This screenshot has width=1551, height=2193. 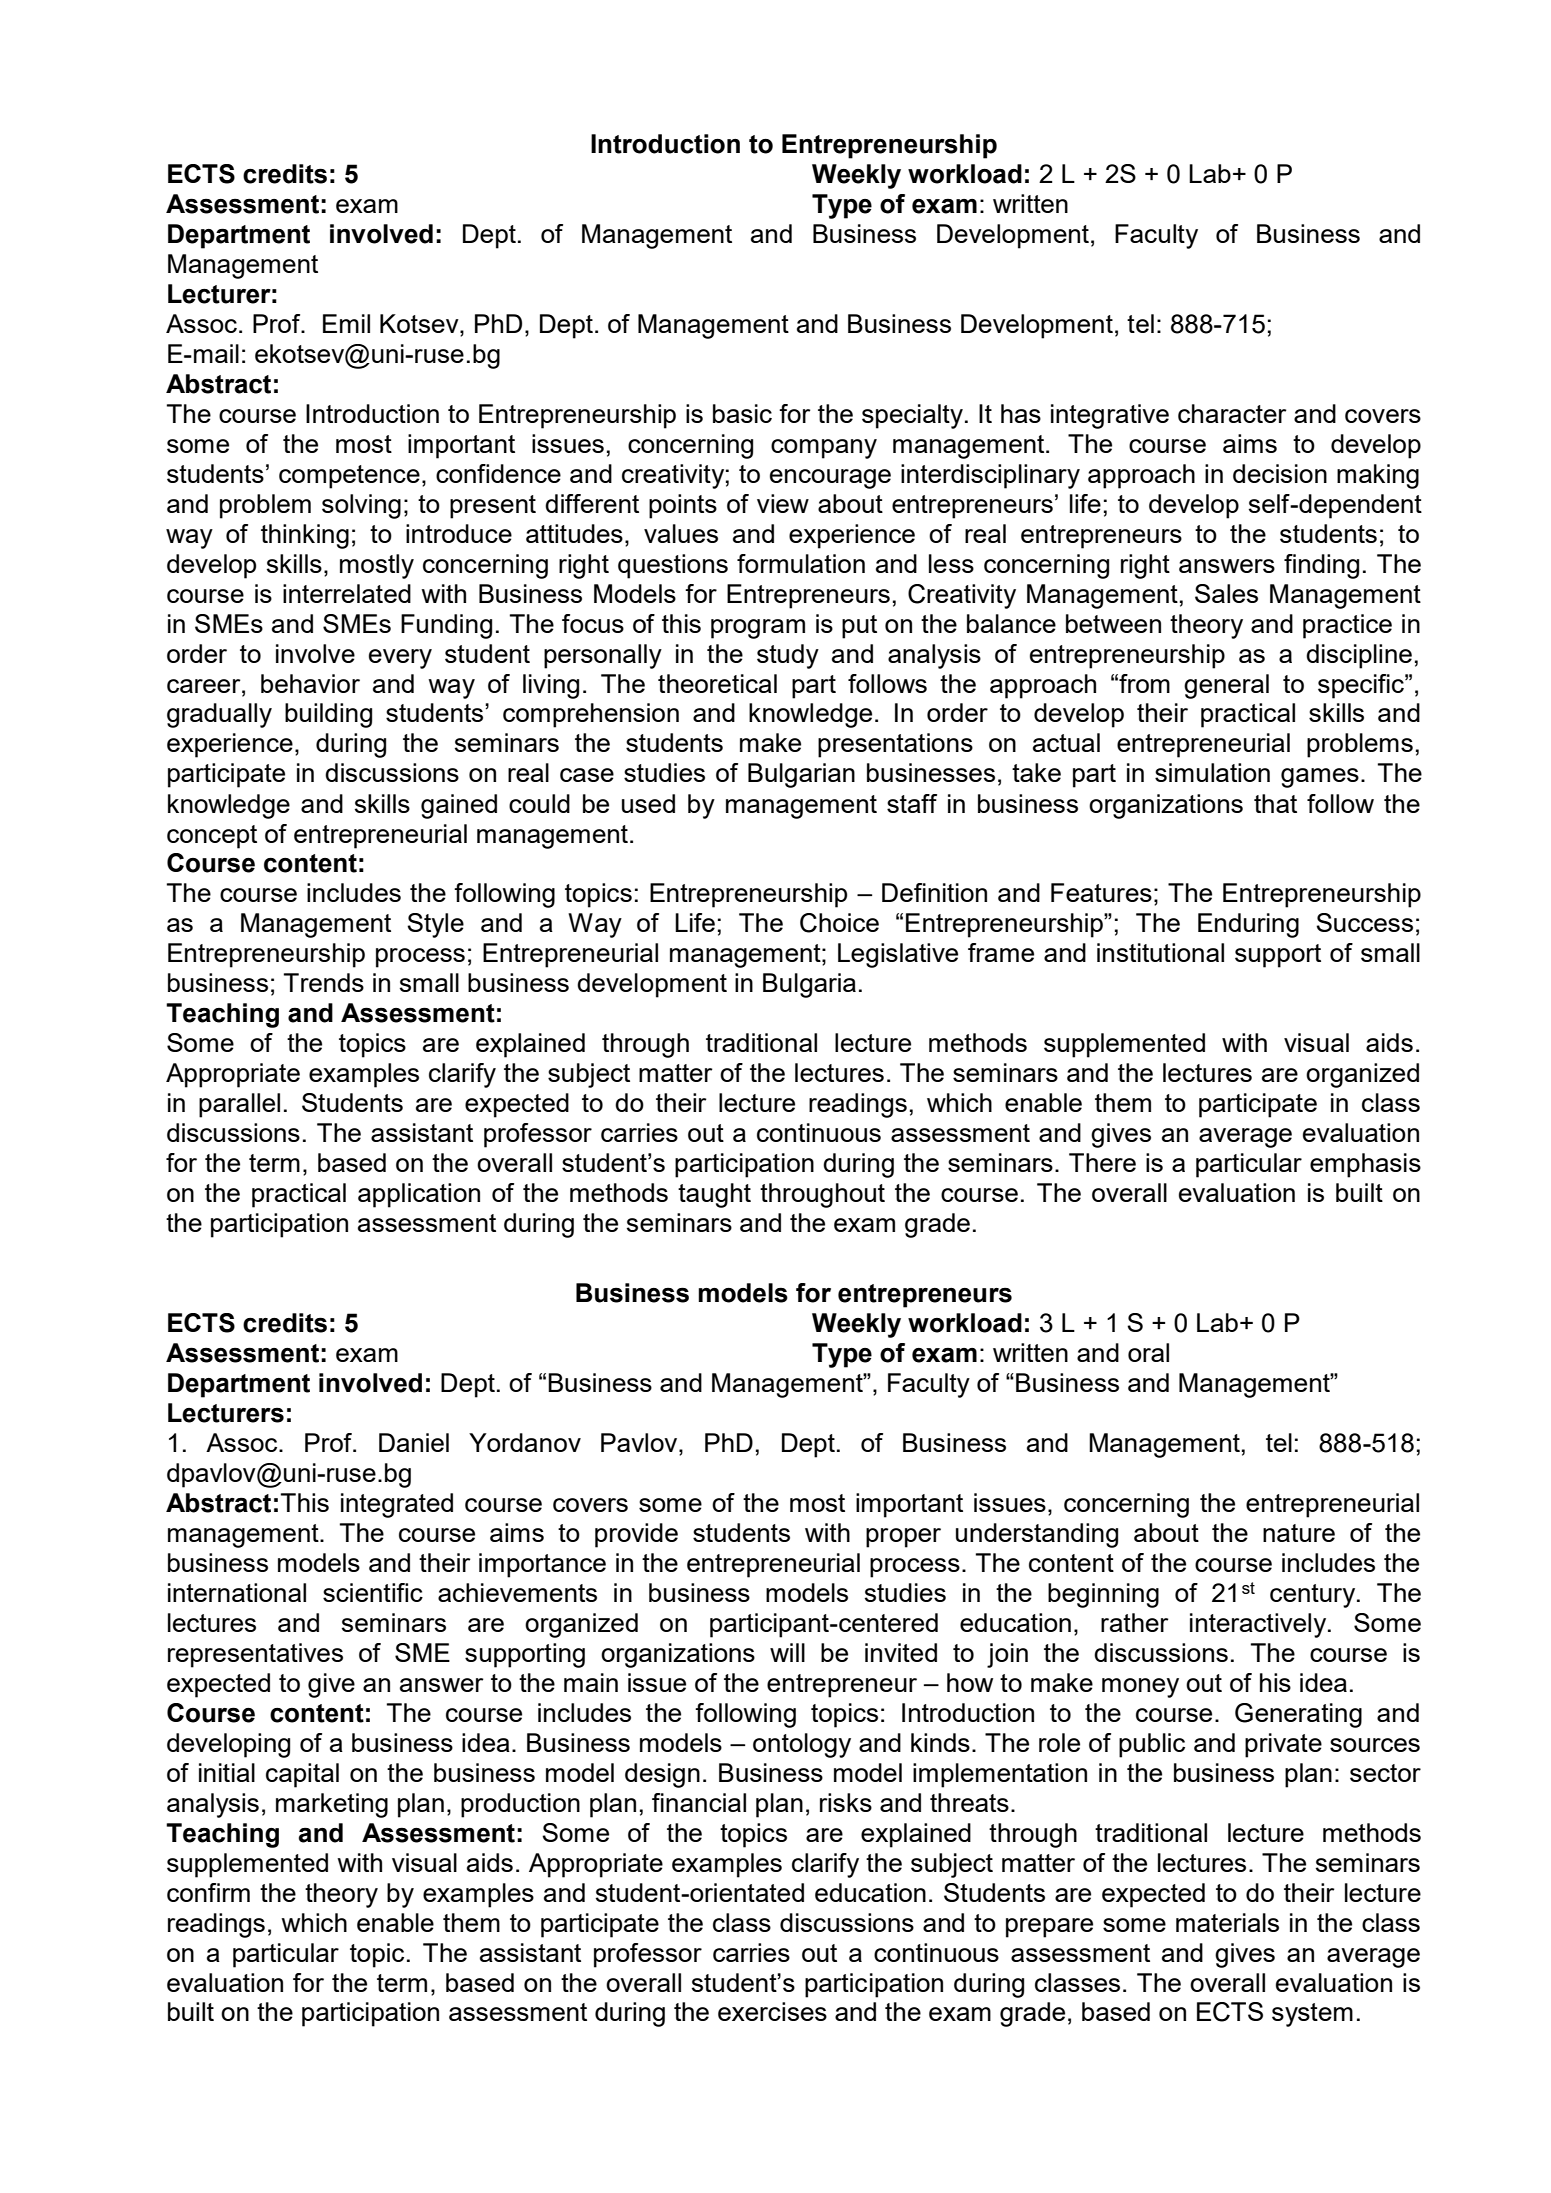 What do you see at coordinates (1232, 413) in the screenshot?
I see `character` at bounding box center [1232, 413].
